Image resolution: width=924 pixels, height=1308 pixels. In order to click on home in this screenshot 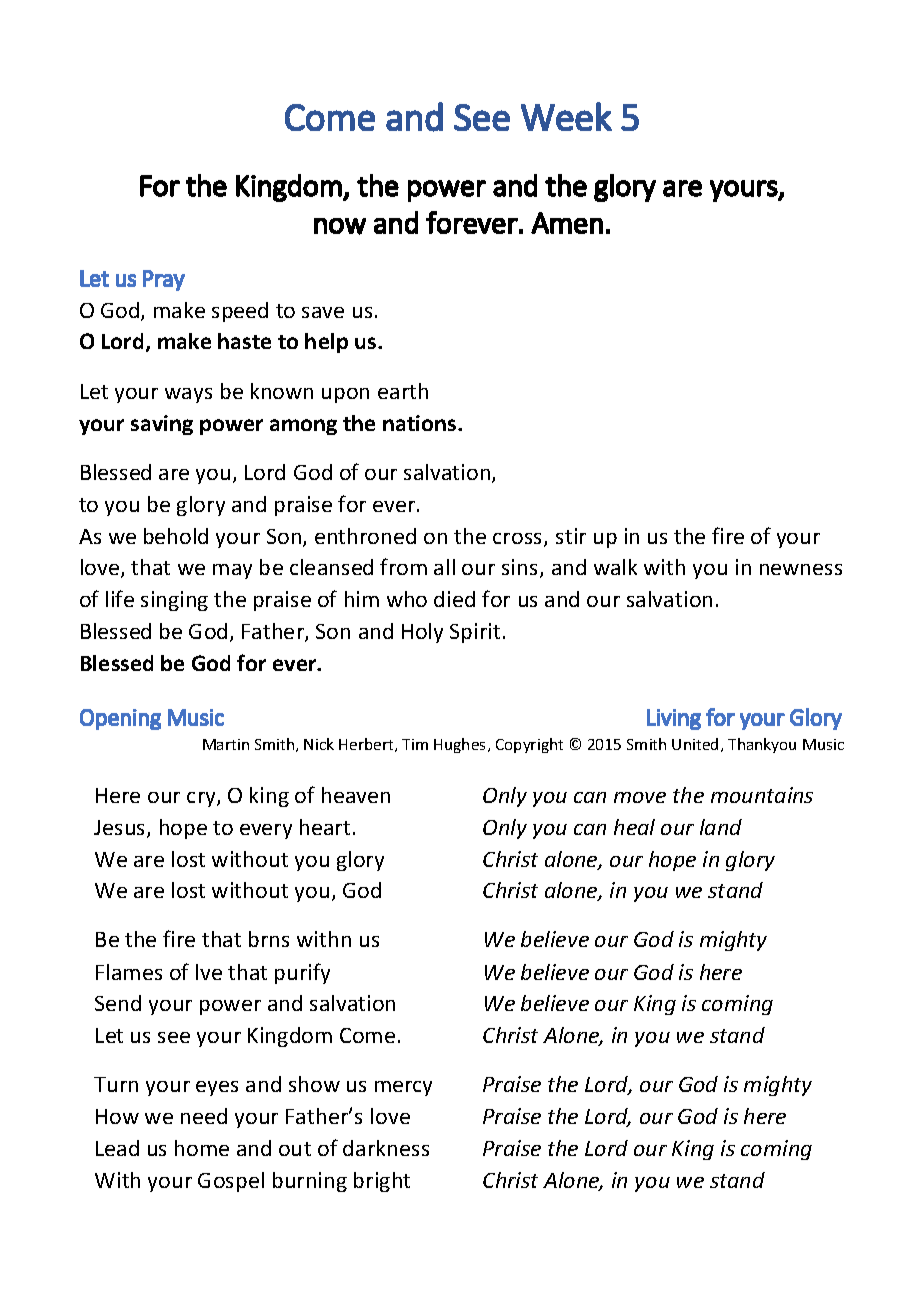, I will do `click(202, 1148)`.
